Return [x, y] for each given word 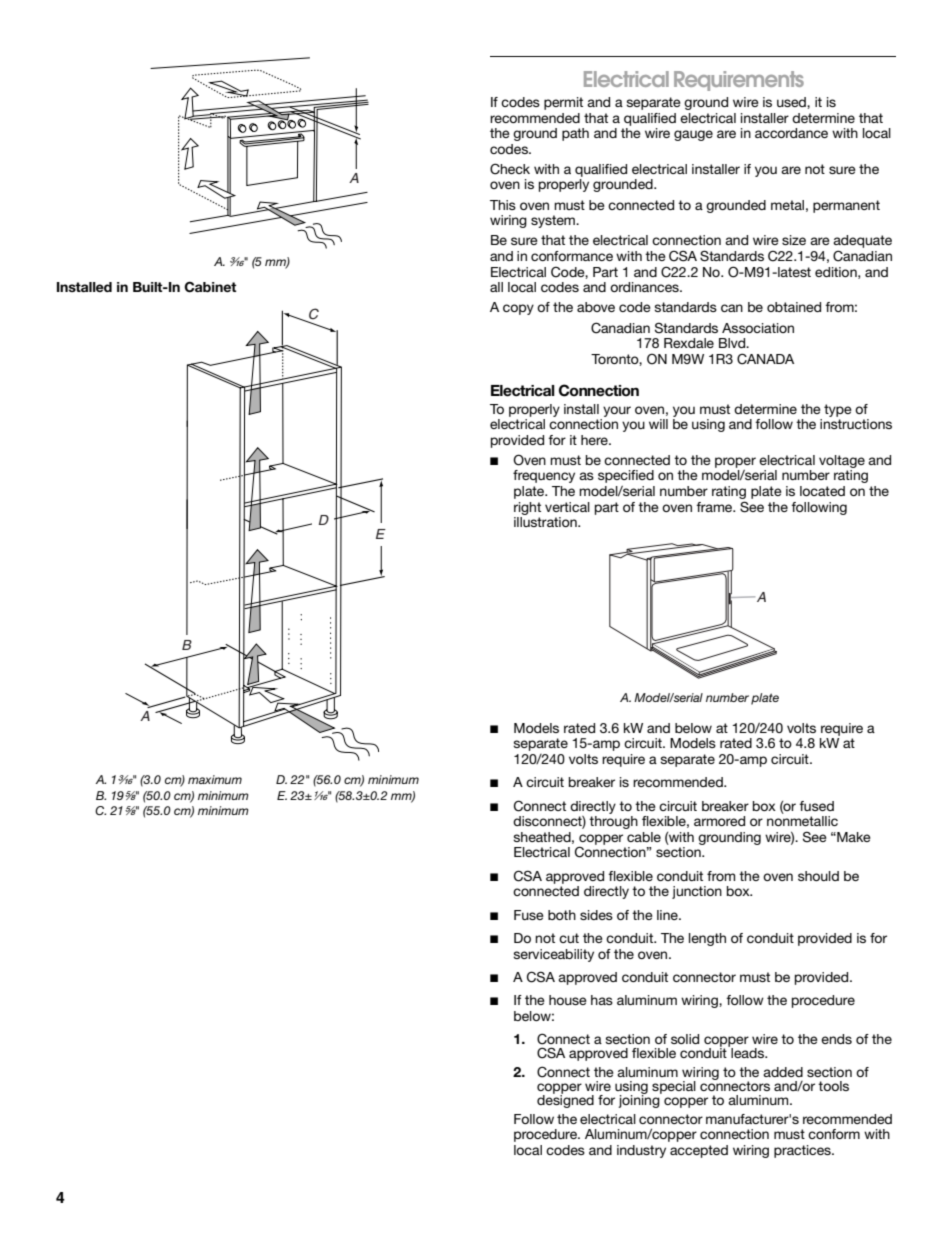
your [617, 411]
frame [715, 507]
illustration [546, 522]
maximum [215, 779]
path [575, 134]
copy [518, 309]
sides [596, 915]
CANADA [765, 359]
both [562, 915]
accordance [791, 133]
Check [510, 169]
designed [565, 1100]
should [818, 876]
